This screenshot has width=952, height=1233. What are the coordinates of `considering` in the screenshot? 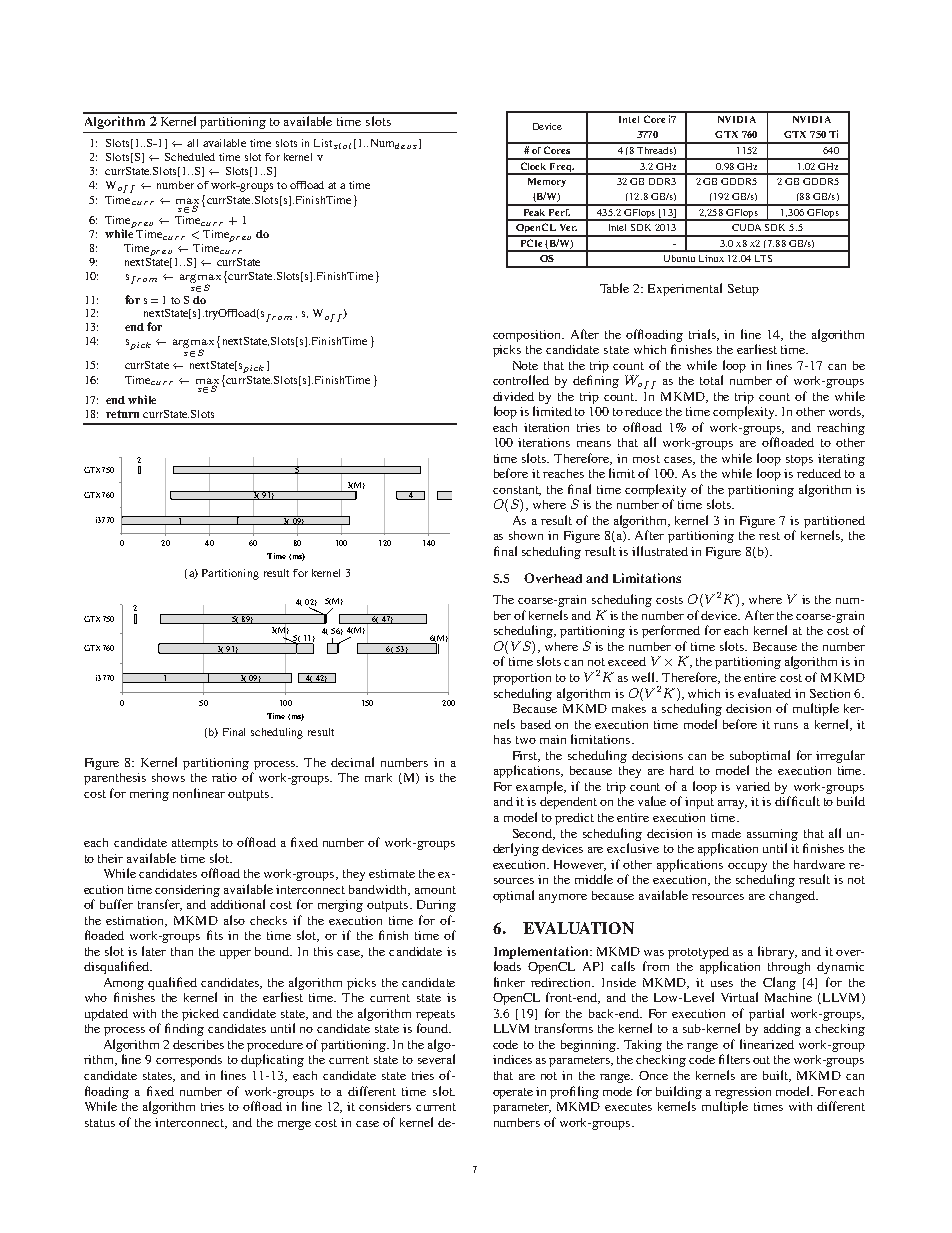 It's located at (187, 891).
